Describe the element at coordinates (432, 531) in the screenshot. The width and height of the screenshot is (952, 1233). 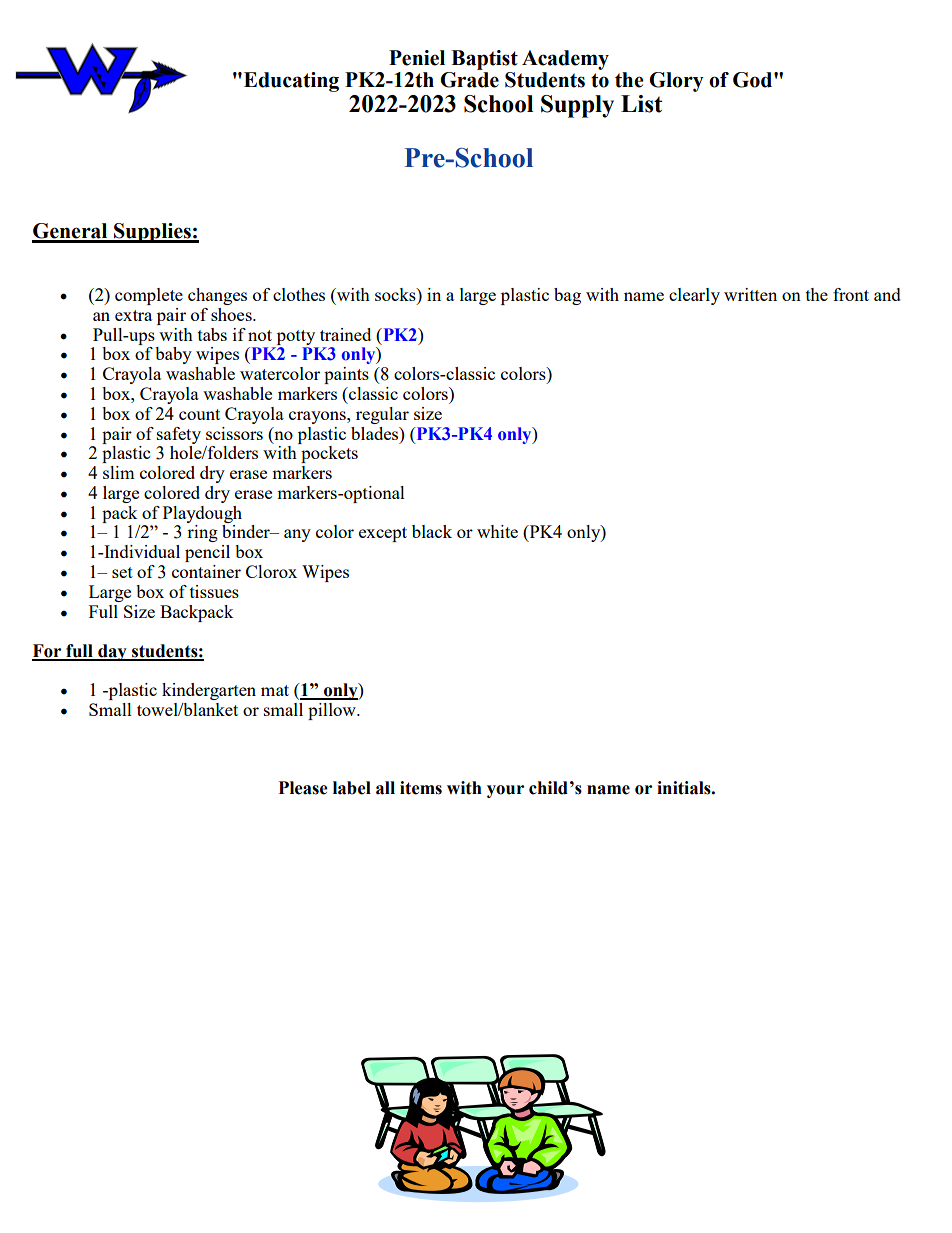
I see `black` at that location.
